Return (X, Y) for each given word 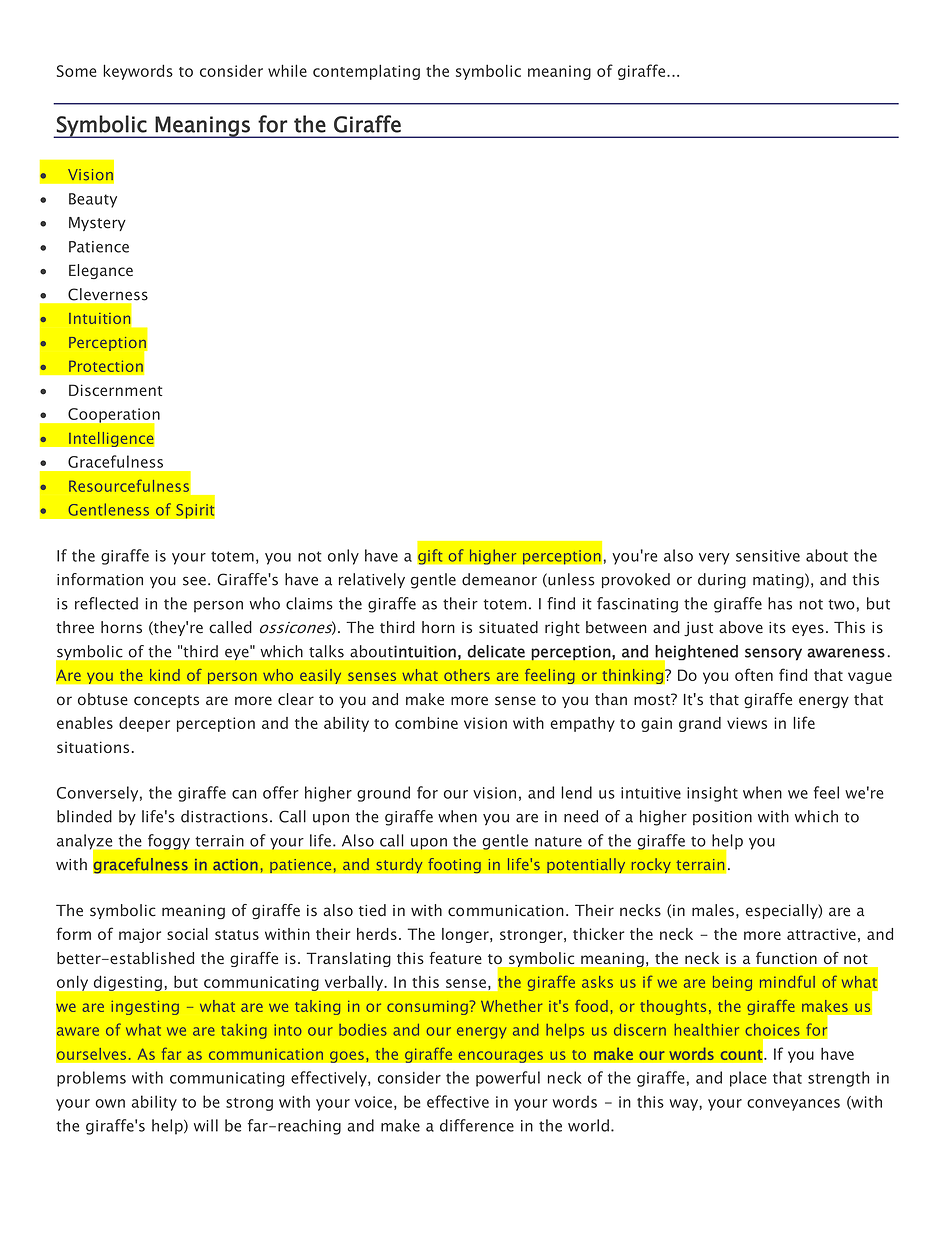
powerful (508, 1079)
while (287, 70)
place (748, 1079)
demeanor (499, 579)
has (780, 603)
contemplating (366, 72)
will (206, 1125)
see (194, 581)
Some (76, 71)
